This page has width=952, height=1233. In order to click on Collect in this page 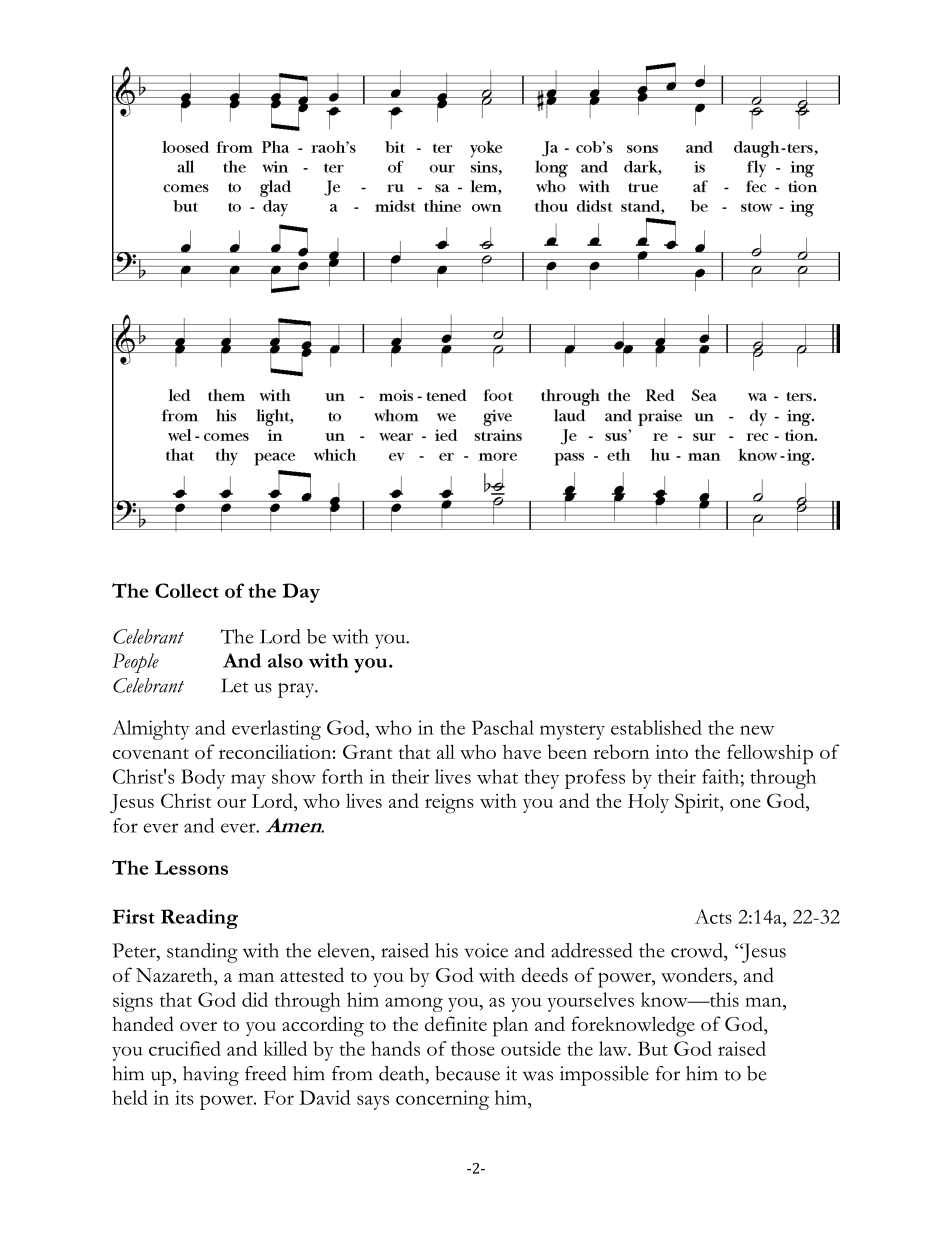, I will do `click(187, 590)`.
